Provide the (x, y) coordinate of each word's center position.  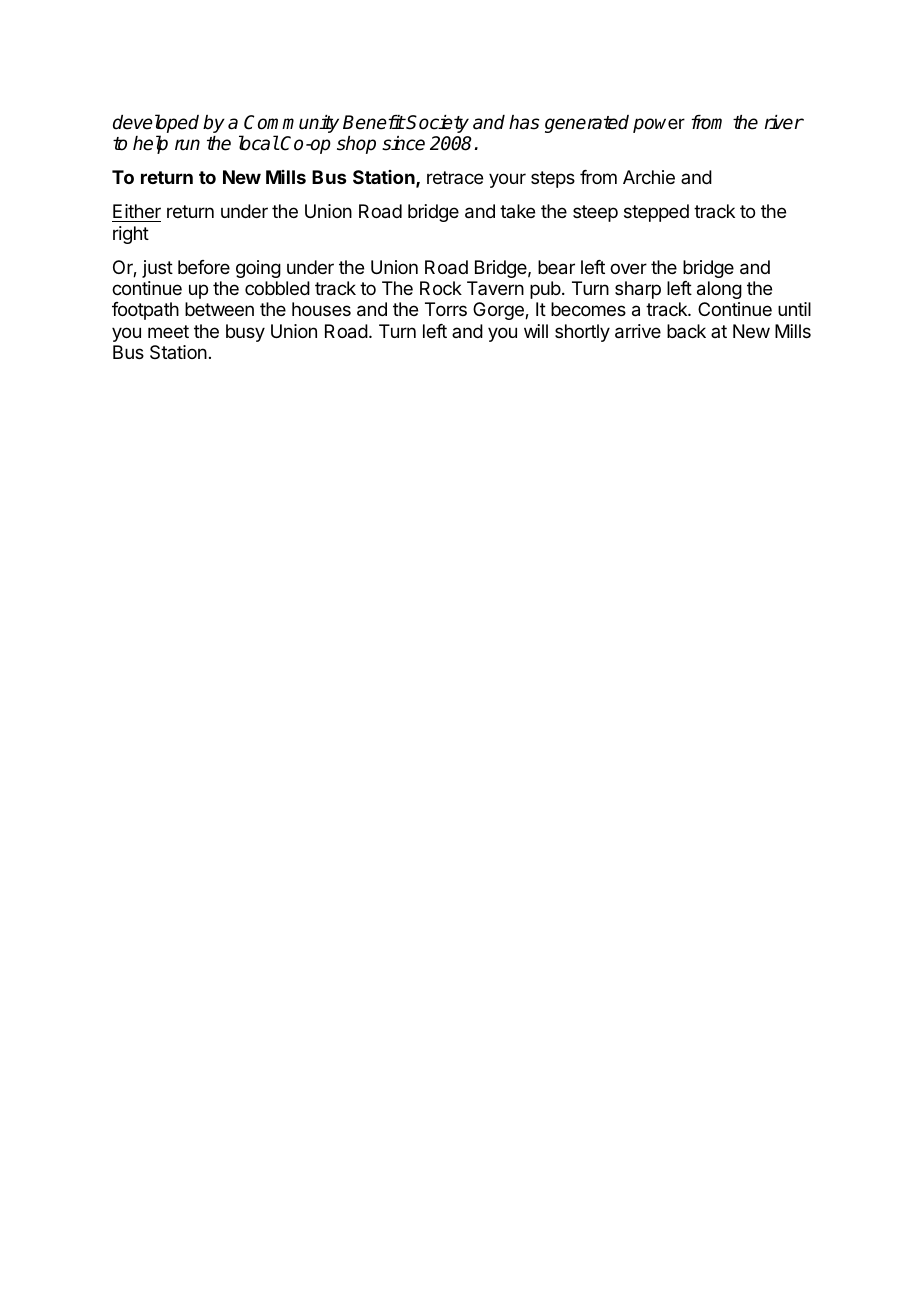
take (517, 211)
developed (156, 125)
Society (437, 124)
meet (168, 331)
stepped (656, 213)
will (536, 331)
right (131, 235)
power (659, 125)
